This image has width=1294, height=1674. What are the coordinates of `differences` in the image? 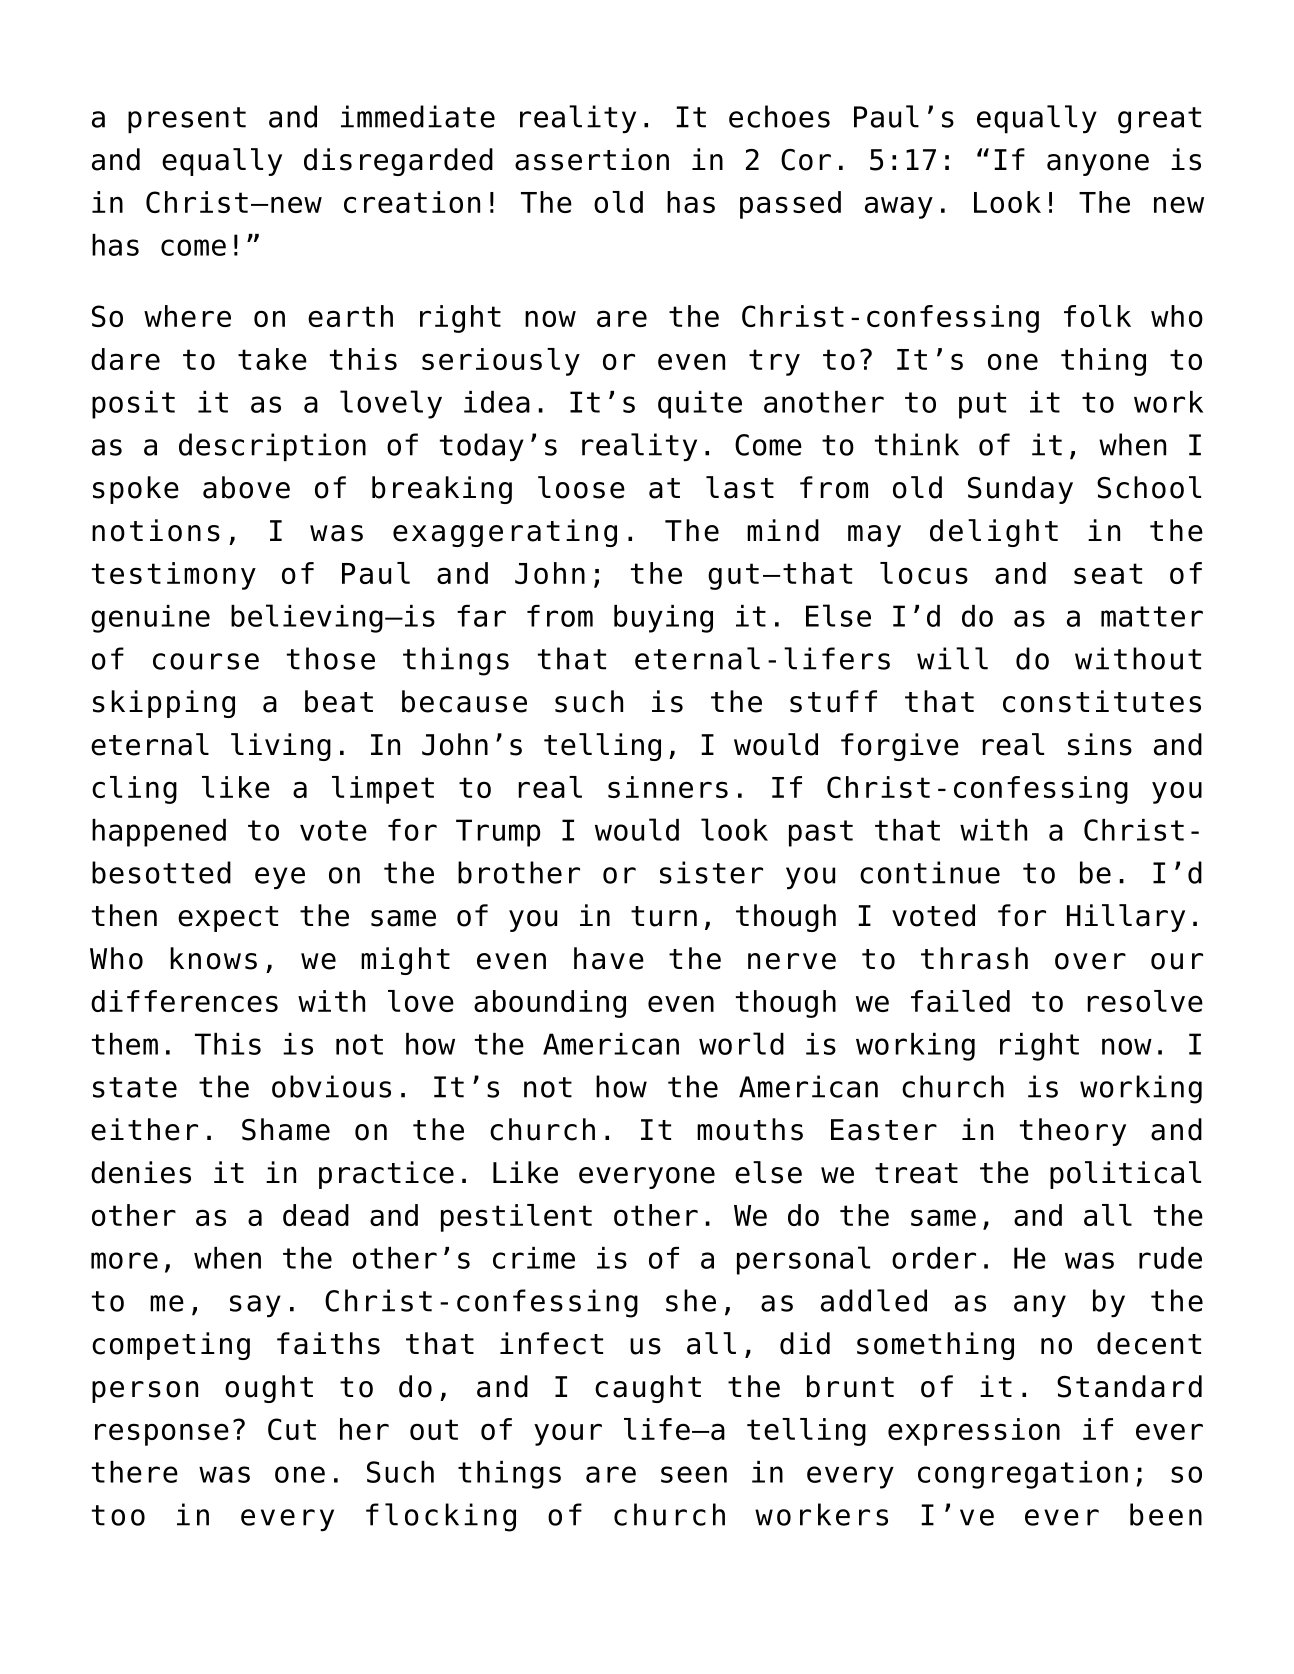 It's located at (184, 1001).
